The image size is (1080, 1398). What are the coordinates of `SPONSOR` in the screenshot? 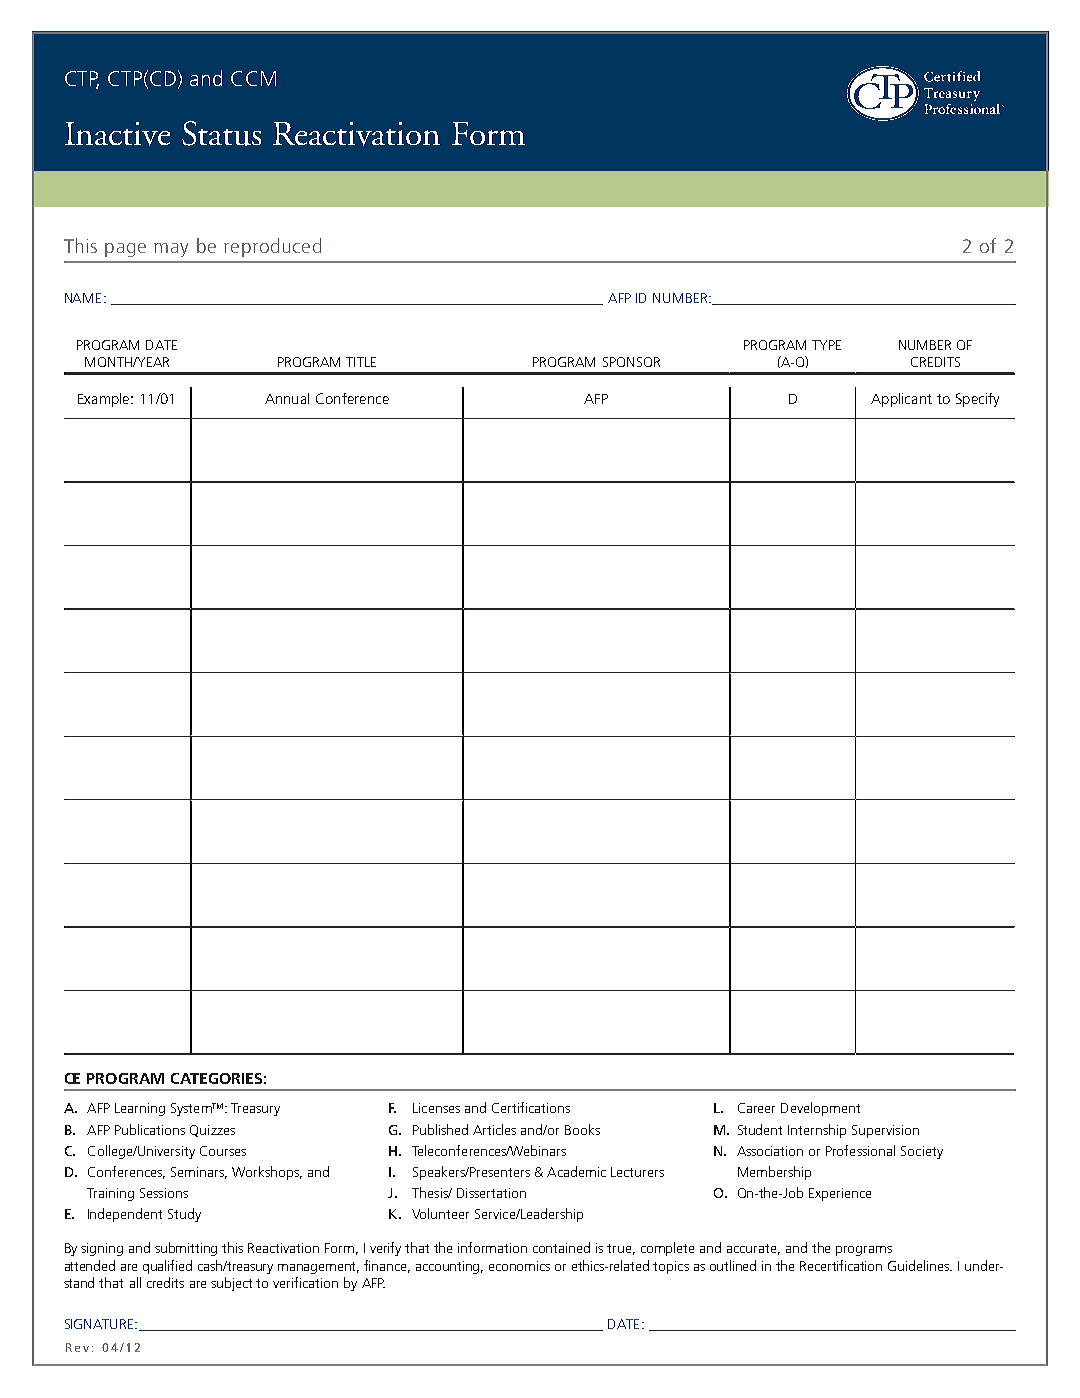 It's located at (631, 362).
